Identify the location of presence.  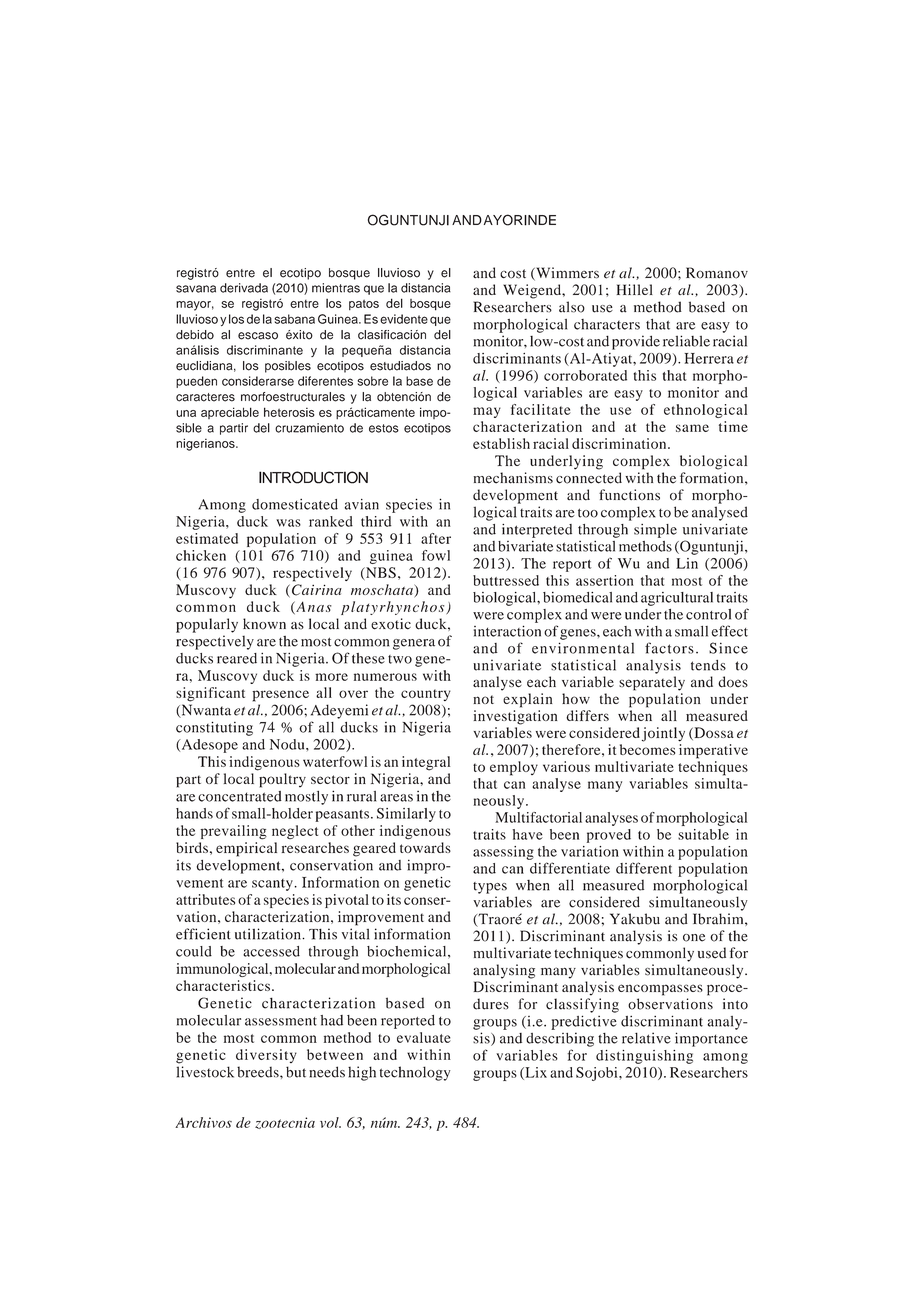
(280, 696).
